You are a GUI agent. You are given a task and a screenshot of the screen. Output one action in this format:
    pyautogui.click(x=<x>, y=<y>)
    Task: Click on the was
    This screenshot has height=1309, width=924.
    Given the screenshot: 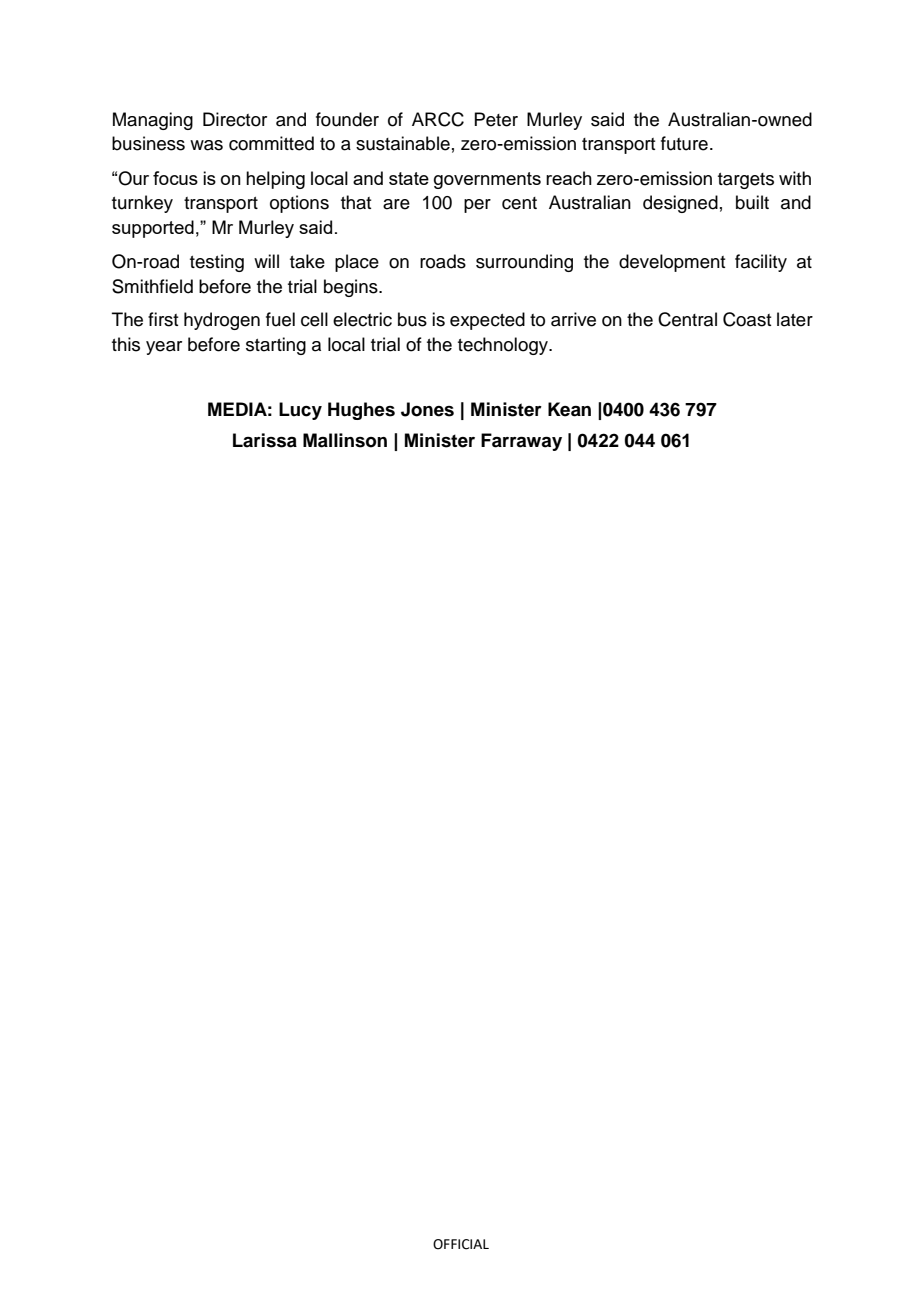 What is the action you would take?
    pyautogui.click(x=206, y=145)
